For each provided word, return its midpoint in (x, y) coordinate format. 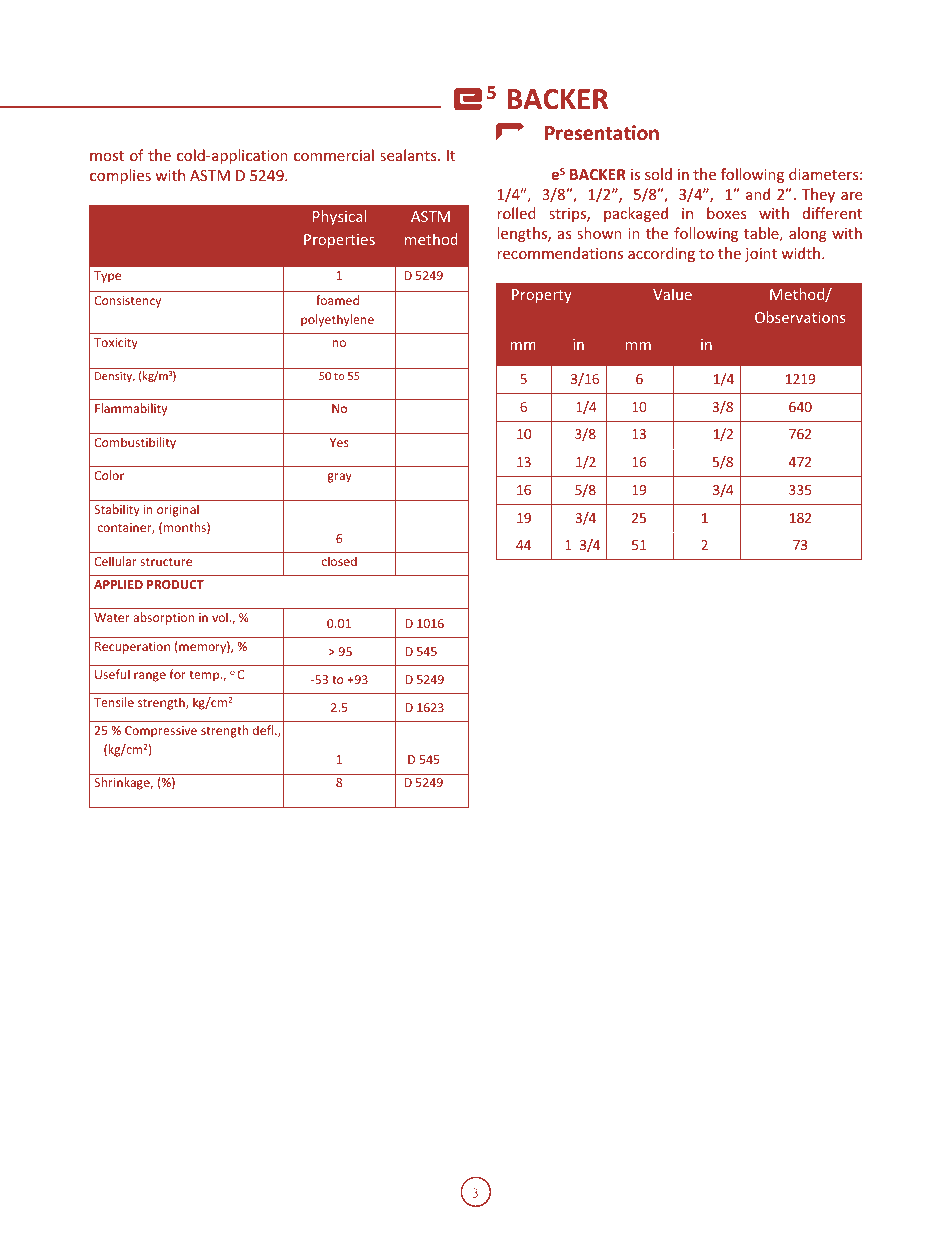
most (107, 156)
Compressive (161, 732)
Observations (800, 317)
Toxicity (116, 344)
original (178, 510)
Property (542, 296)
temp (205, 676)
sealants (409, 155)
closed (339, 561)
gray (339, 478)
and (758, 194)
